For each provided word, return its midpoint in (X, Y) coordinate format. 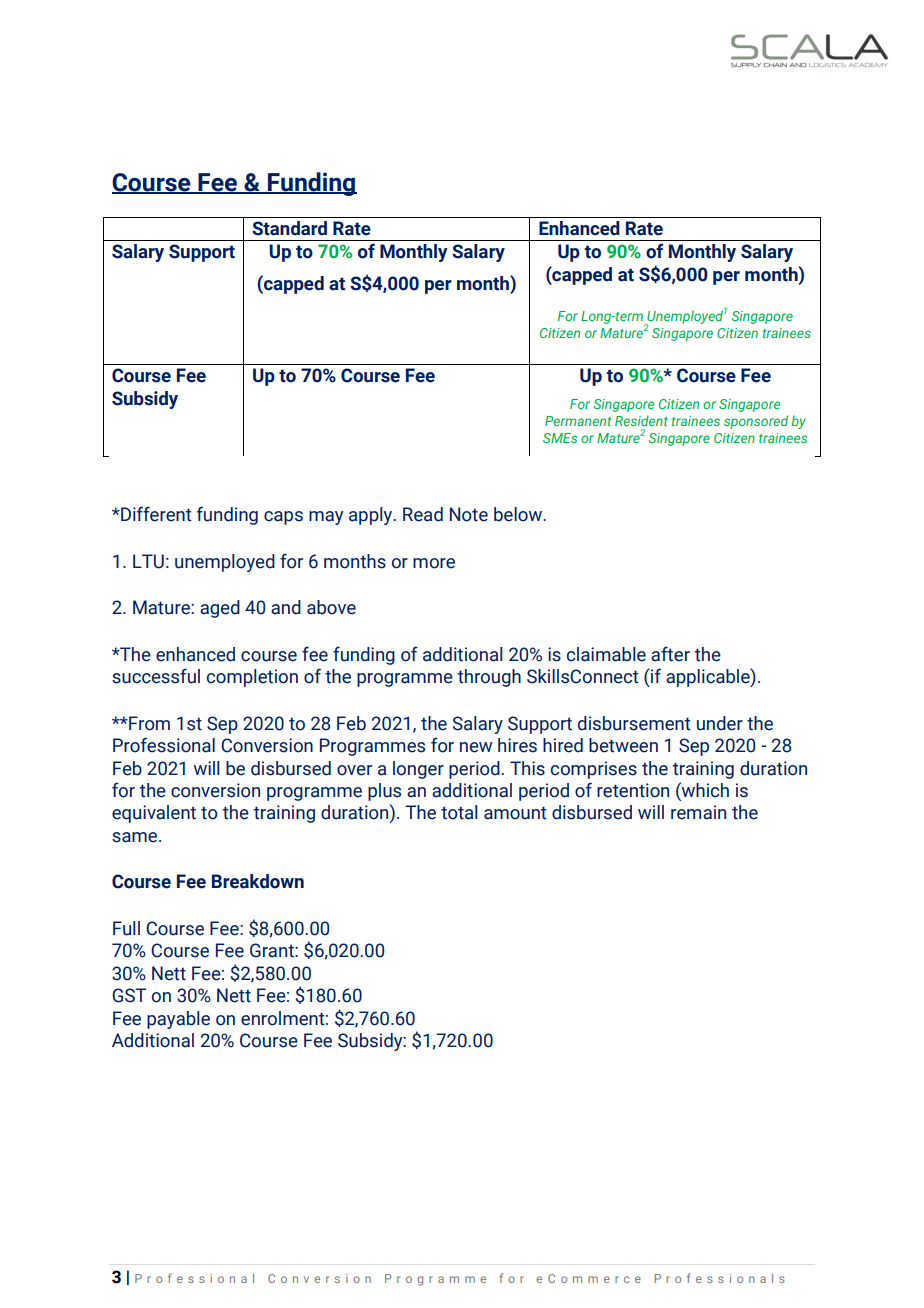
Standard (289, 228)
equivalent (154, 814)
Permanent (578, 421)
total (459, 812)
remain (698, 812)
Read (423, 514)
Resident (641, 420)
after (670, 654)
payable (178, 1020)
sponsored (756, 422)
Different (155, 514)
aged (220, 609)
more (434, 563)
